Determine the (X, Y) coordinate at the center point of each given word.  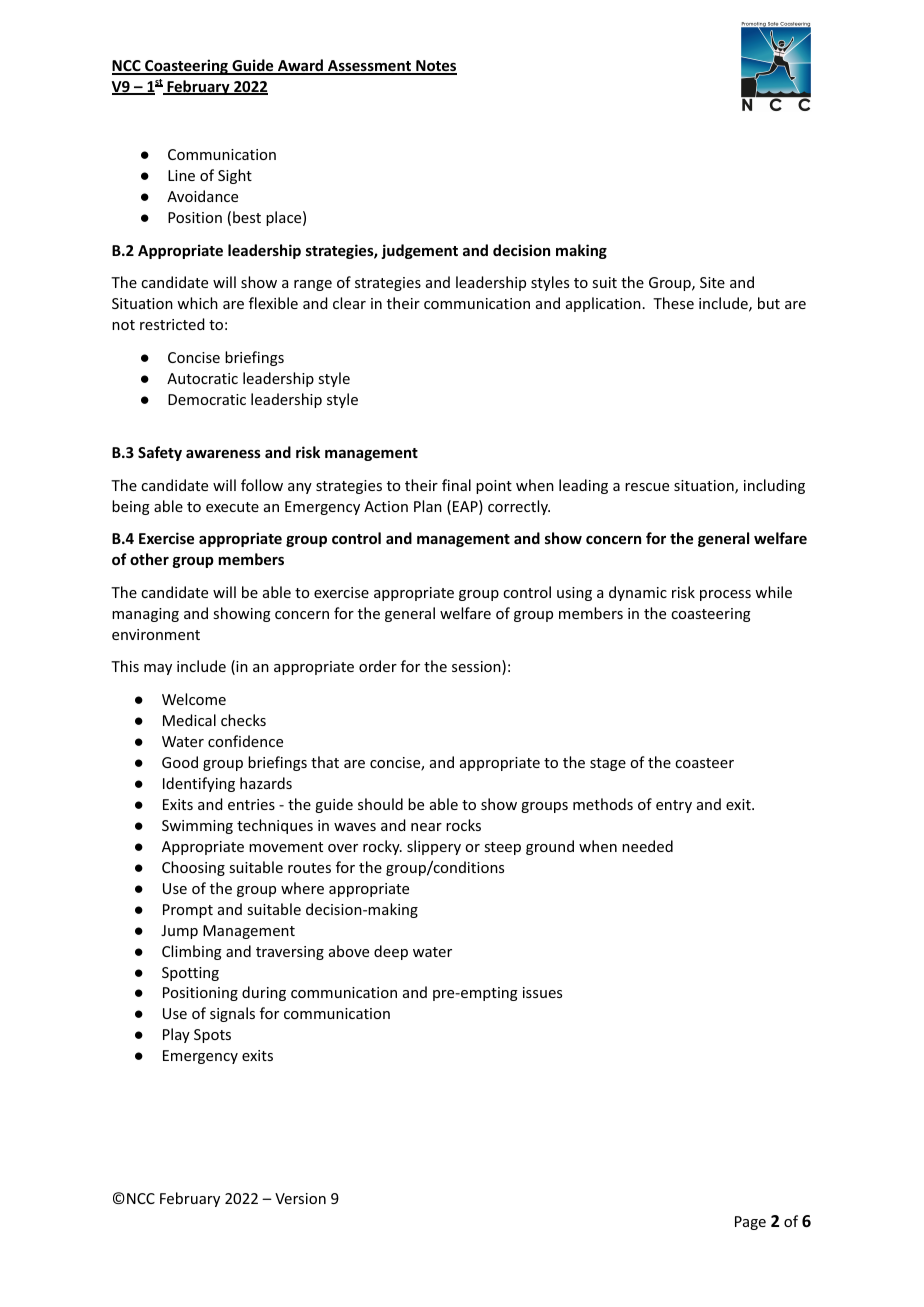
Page (750, 1223)
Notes (435, 67)
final (456, 485)
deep (391, 952)
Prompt (188, 911)
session (477, 667)
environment (156, 634)
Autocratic (202, 378)
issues (542, 992)
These (673, 303)
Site (712, 282)
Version (300, 1198)
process (725, 595)
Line (181, 175)
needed (647, 846)
